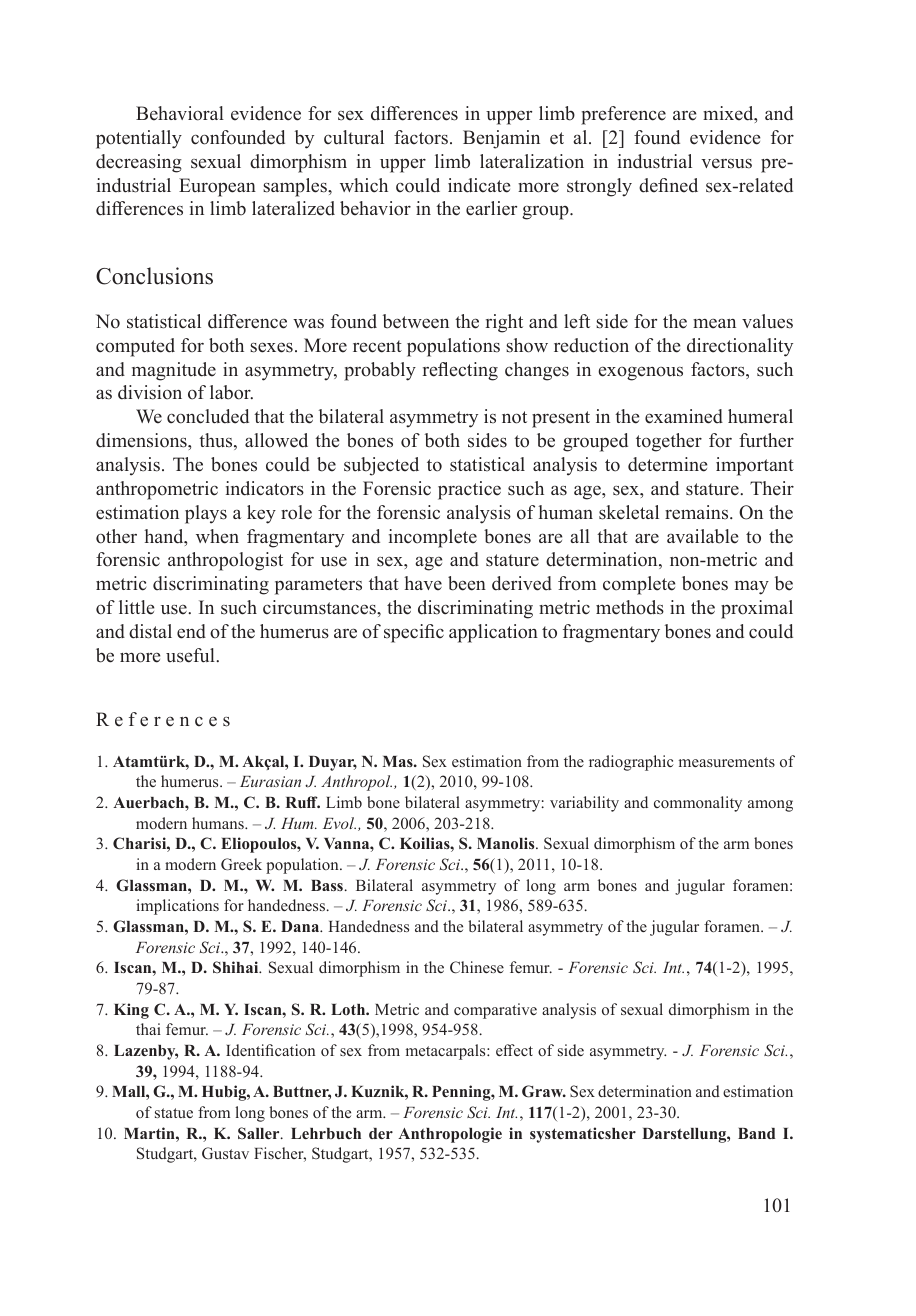 This image has height=1316, width=916. I want to click on commonality, so click(698, 804).
